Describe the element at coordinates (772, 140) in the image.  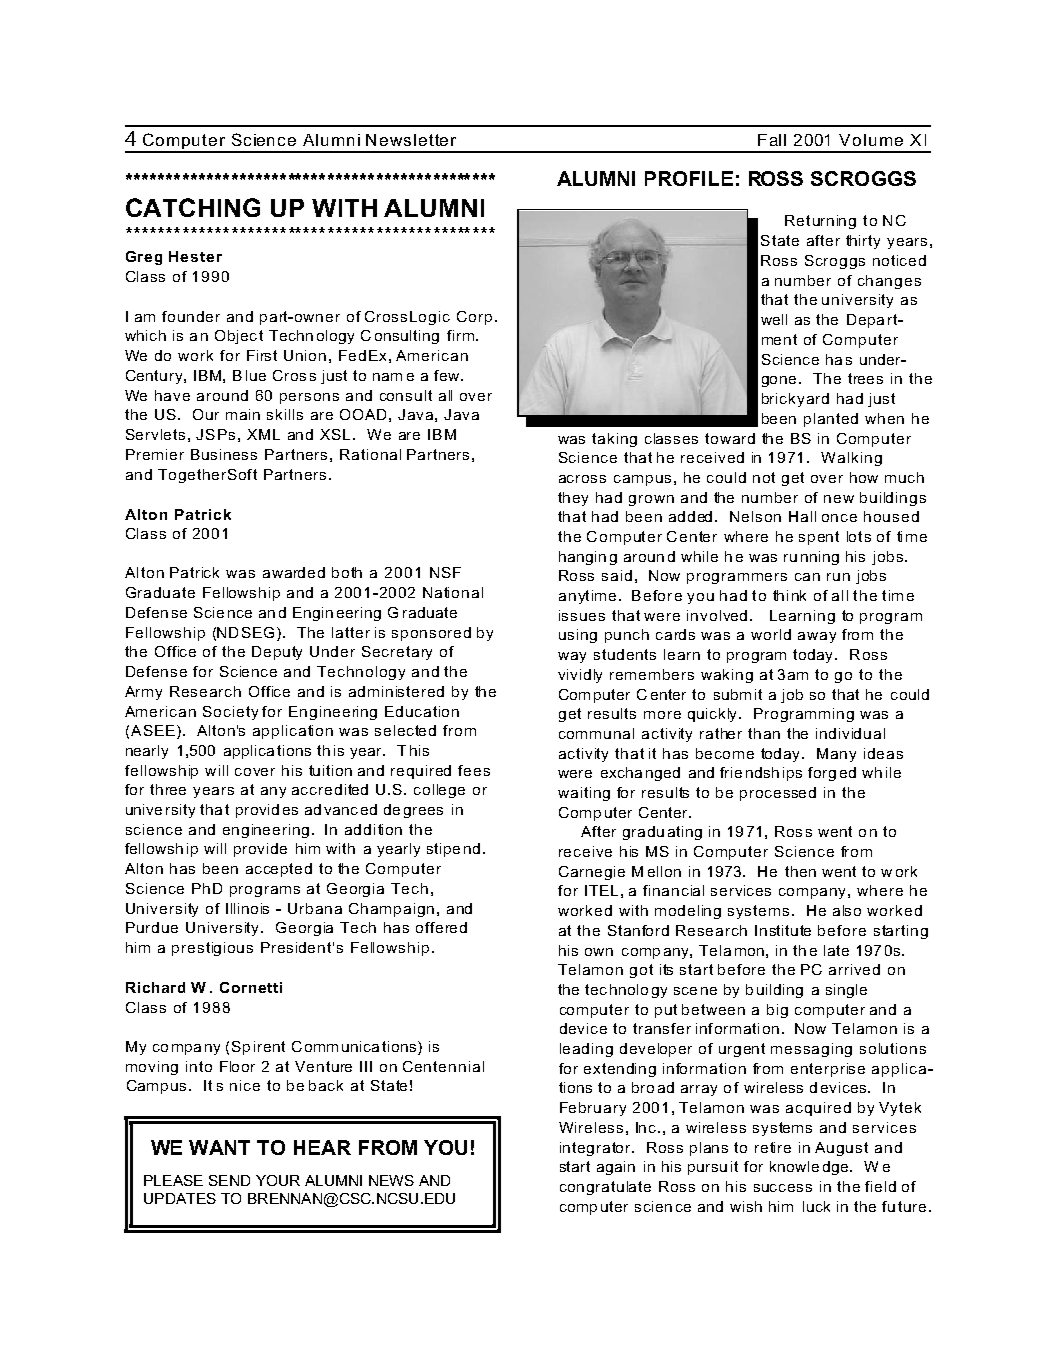
I see `Fall` at that location.
